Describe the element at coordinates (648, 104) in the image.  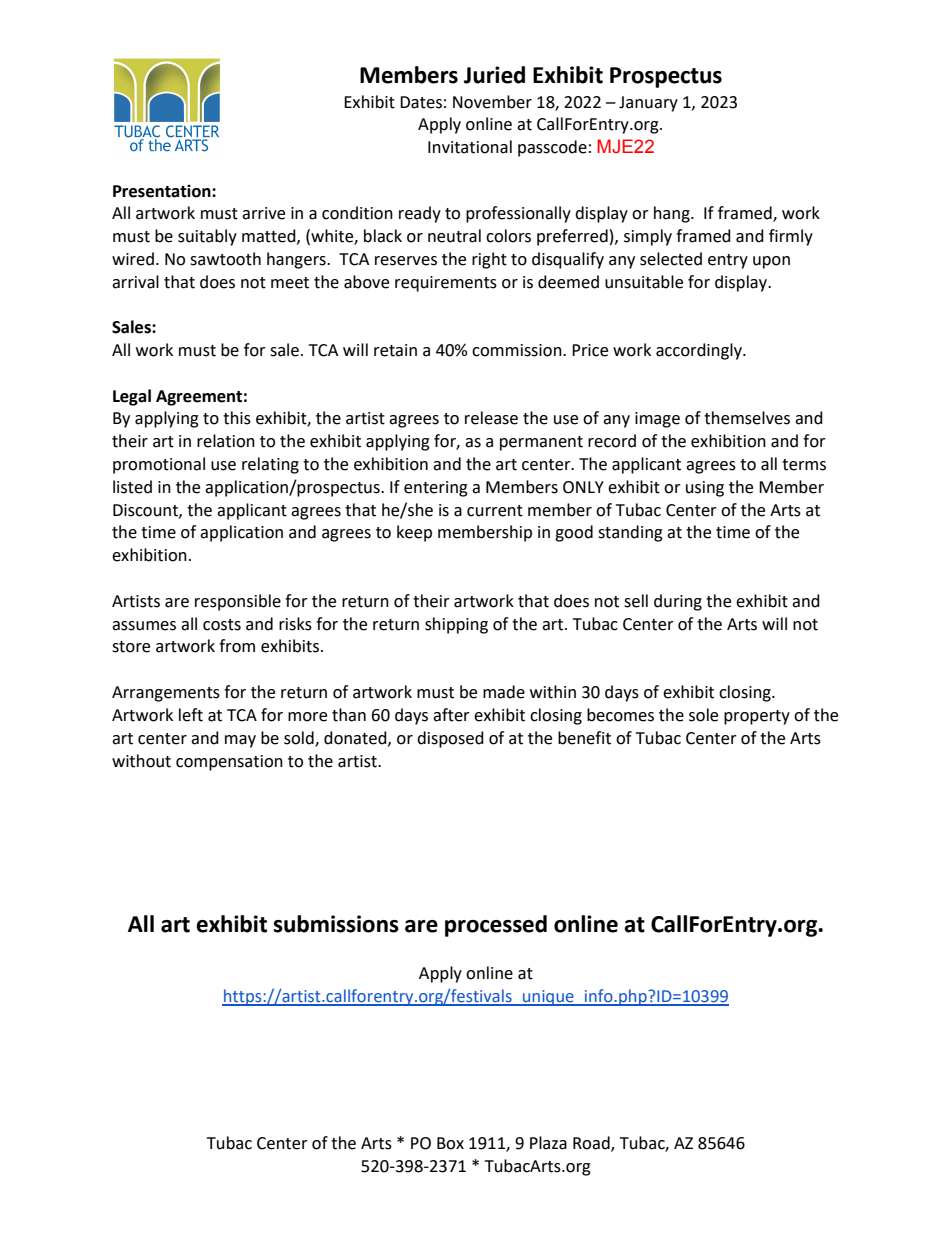
I see `January` at that location.
